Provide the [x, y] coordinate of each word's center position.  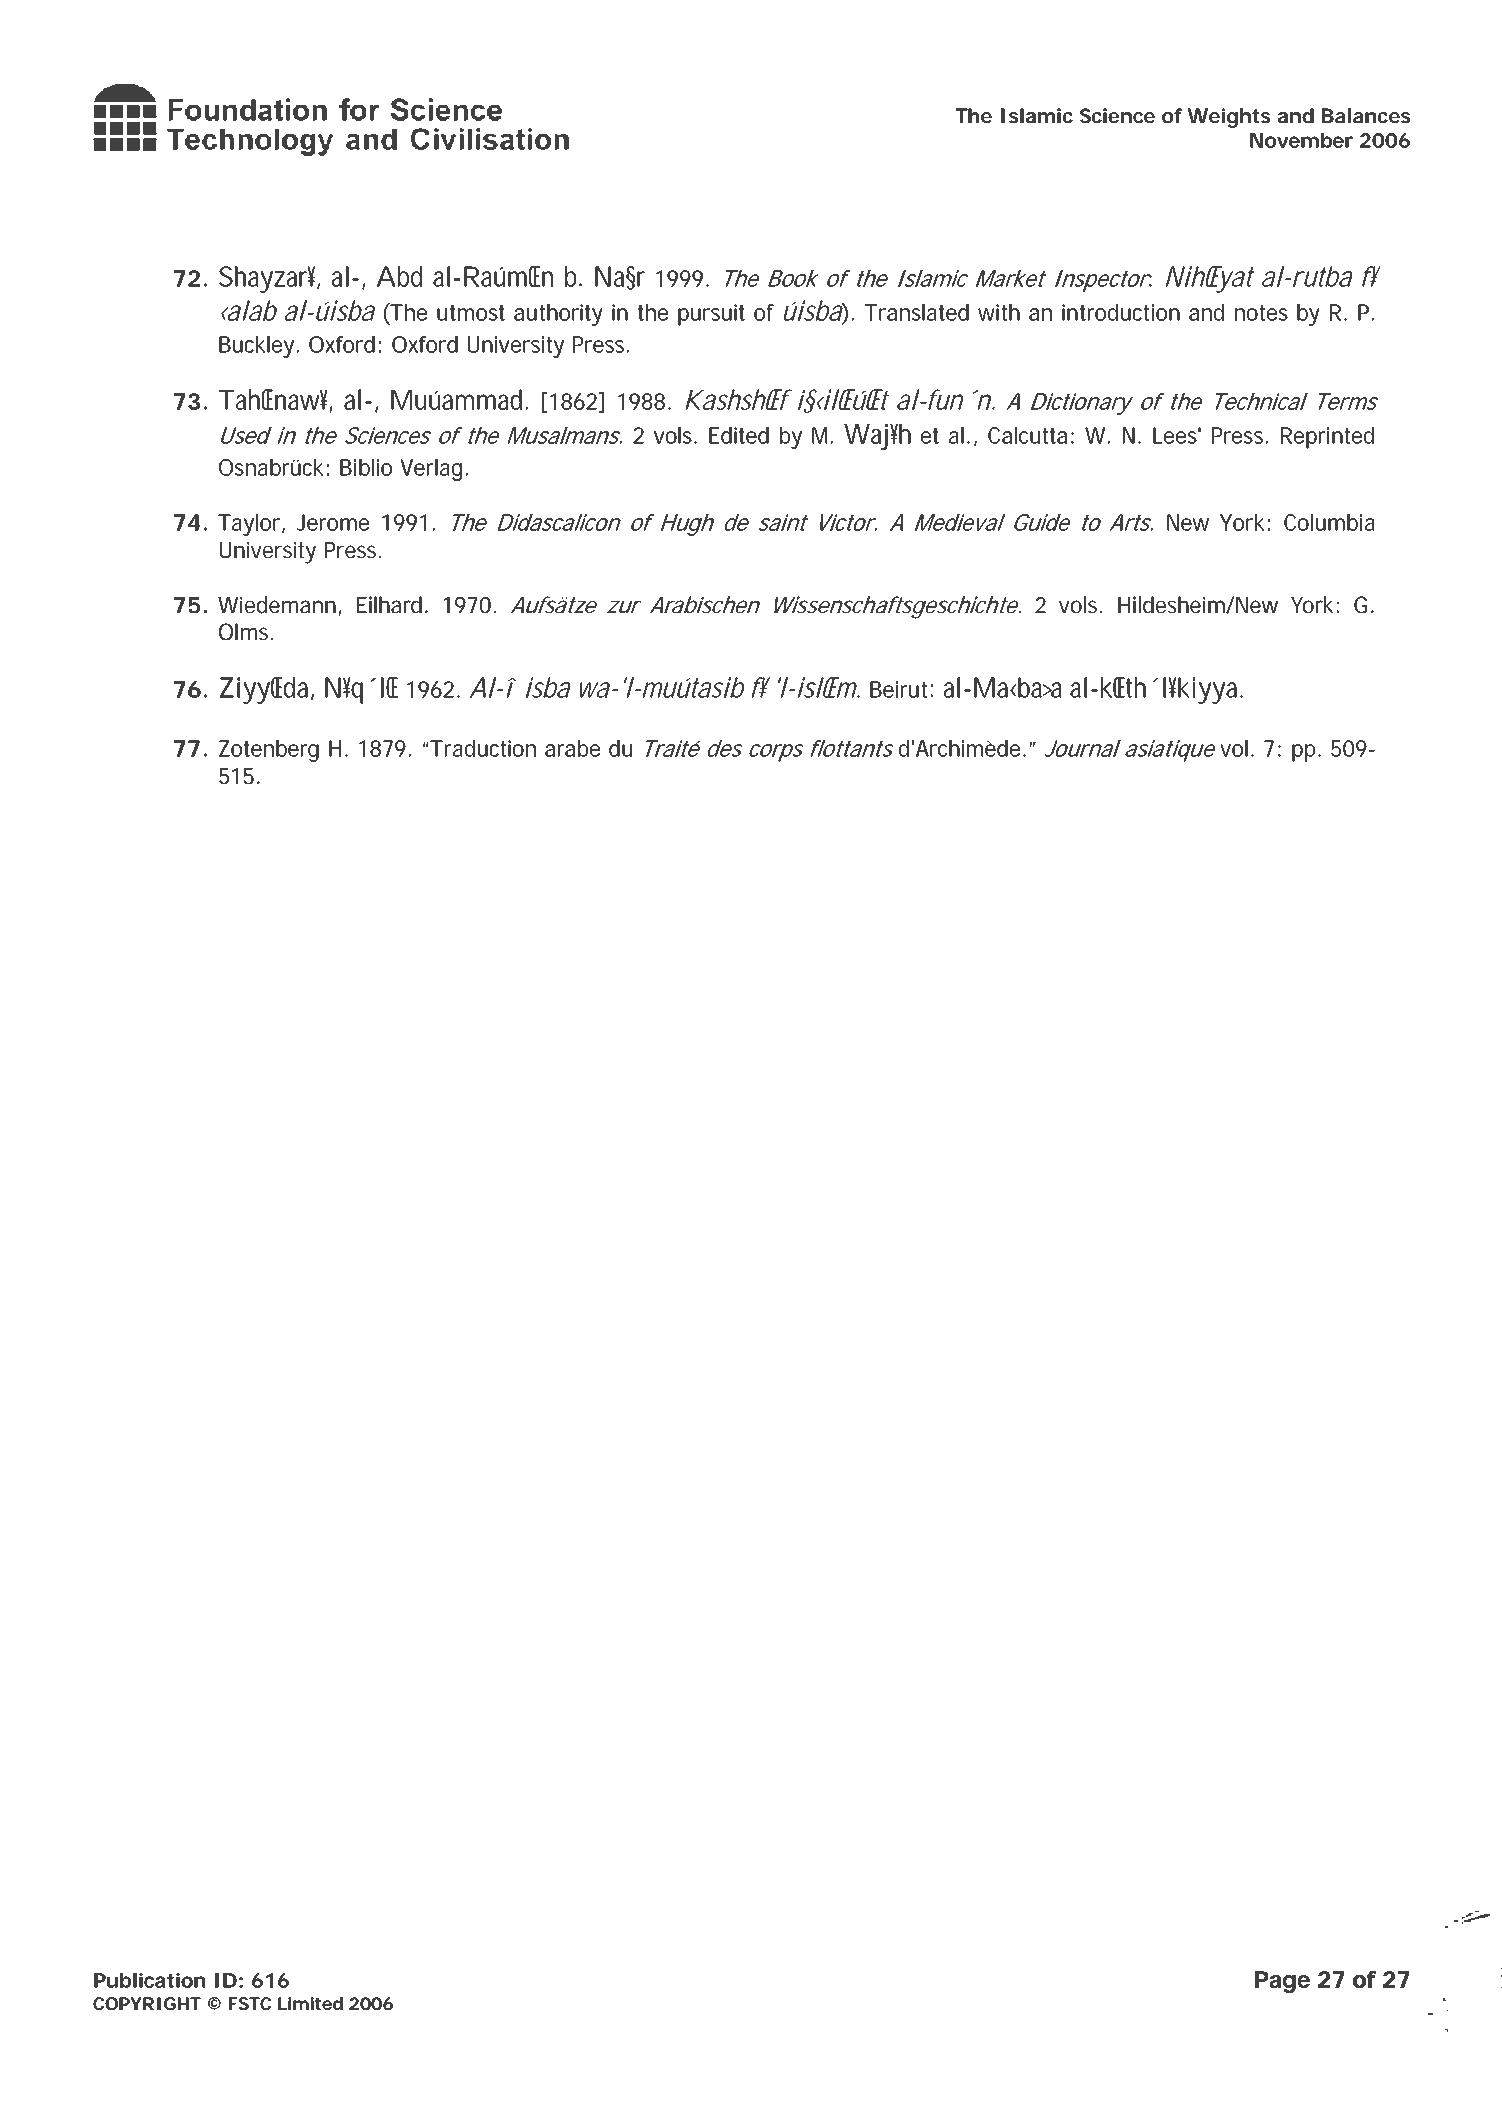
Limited [310, 2003]
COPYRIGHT [147, 2003]
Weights [1229, 118]
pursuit [711, 315]
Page [1282, 1982]
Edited [739, 435]
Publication [149, 1980]
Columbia [1329, 522]
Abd [399, 276]
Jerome [333, 522]
